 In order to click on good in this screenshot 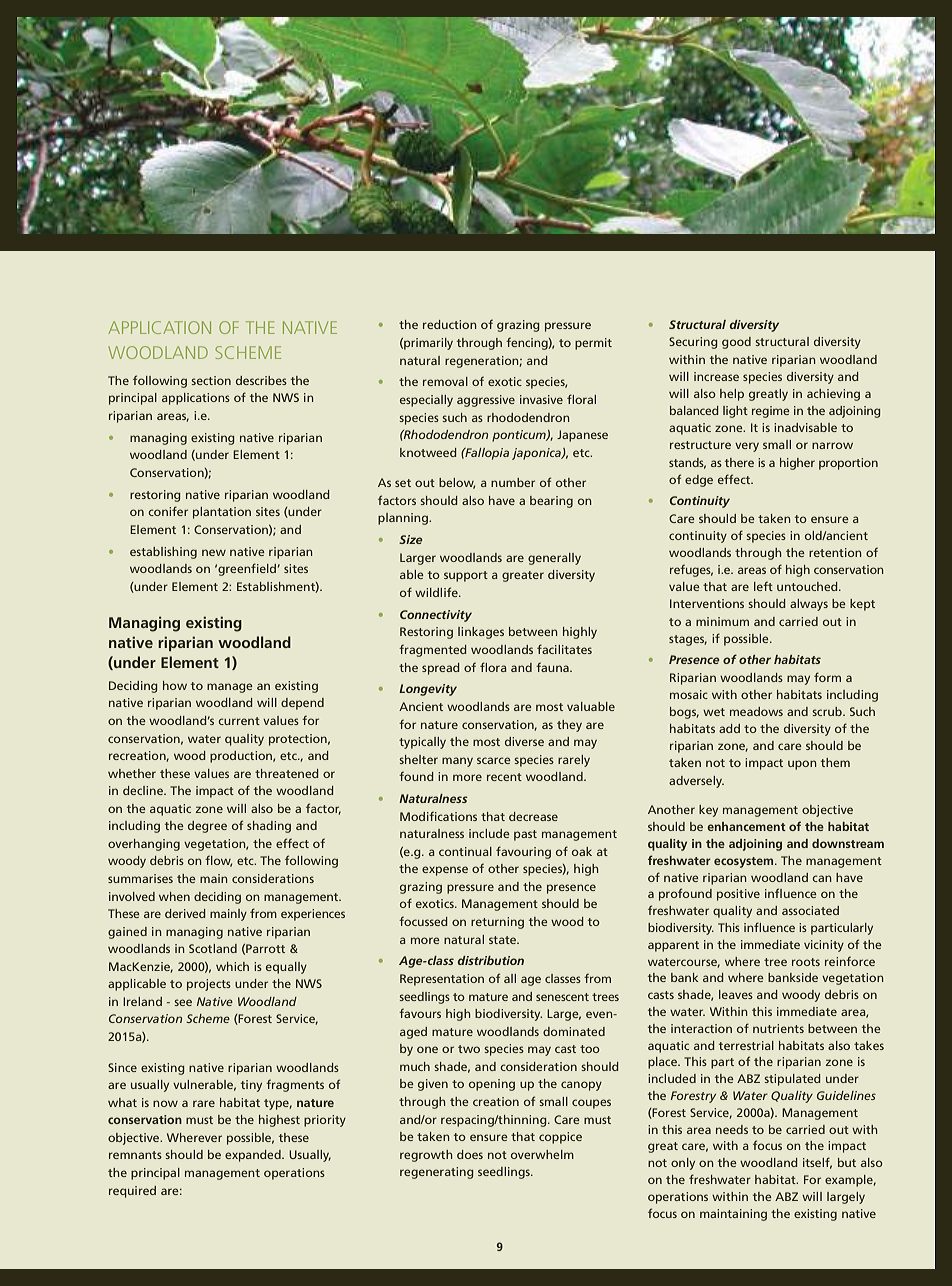, I will do `click(736, 343)`.
